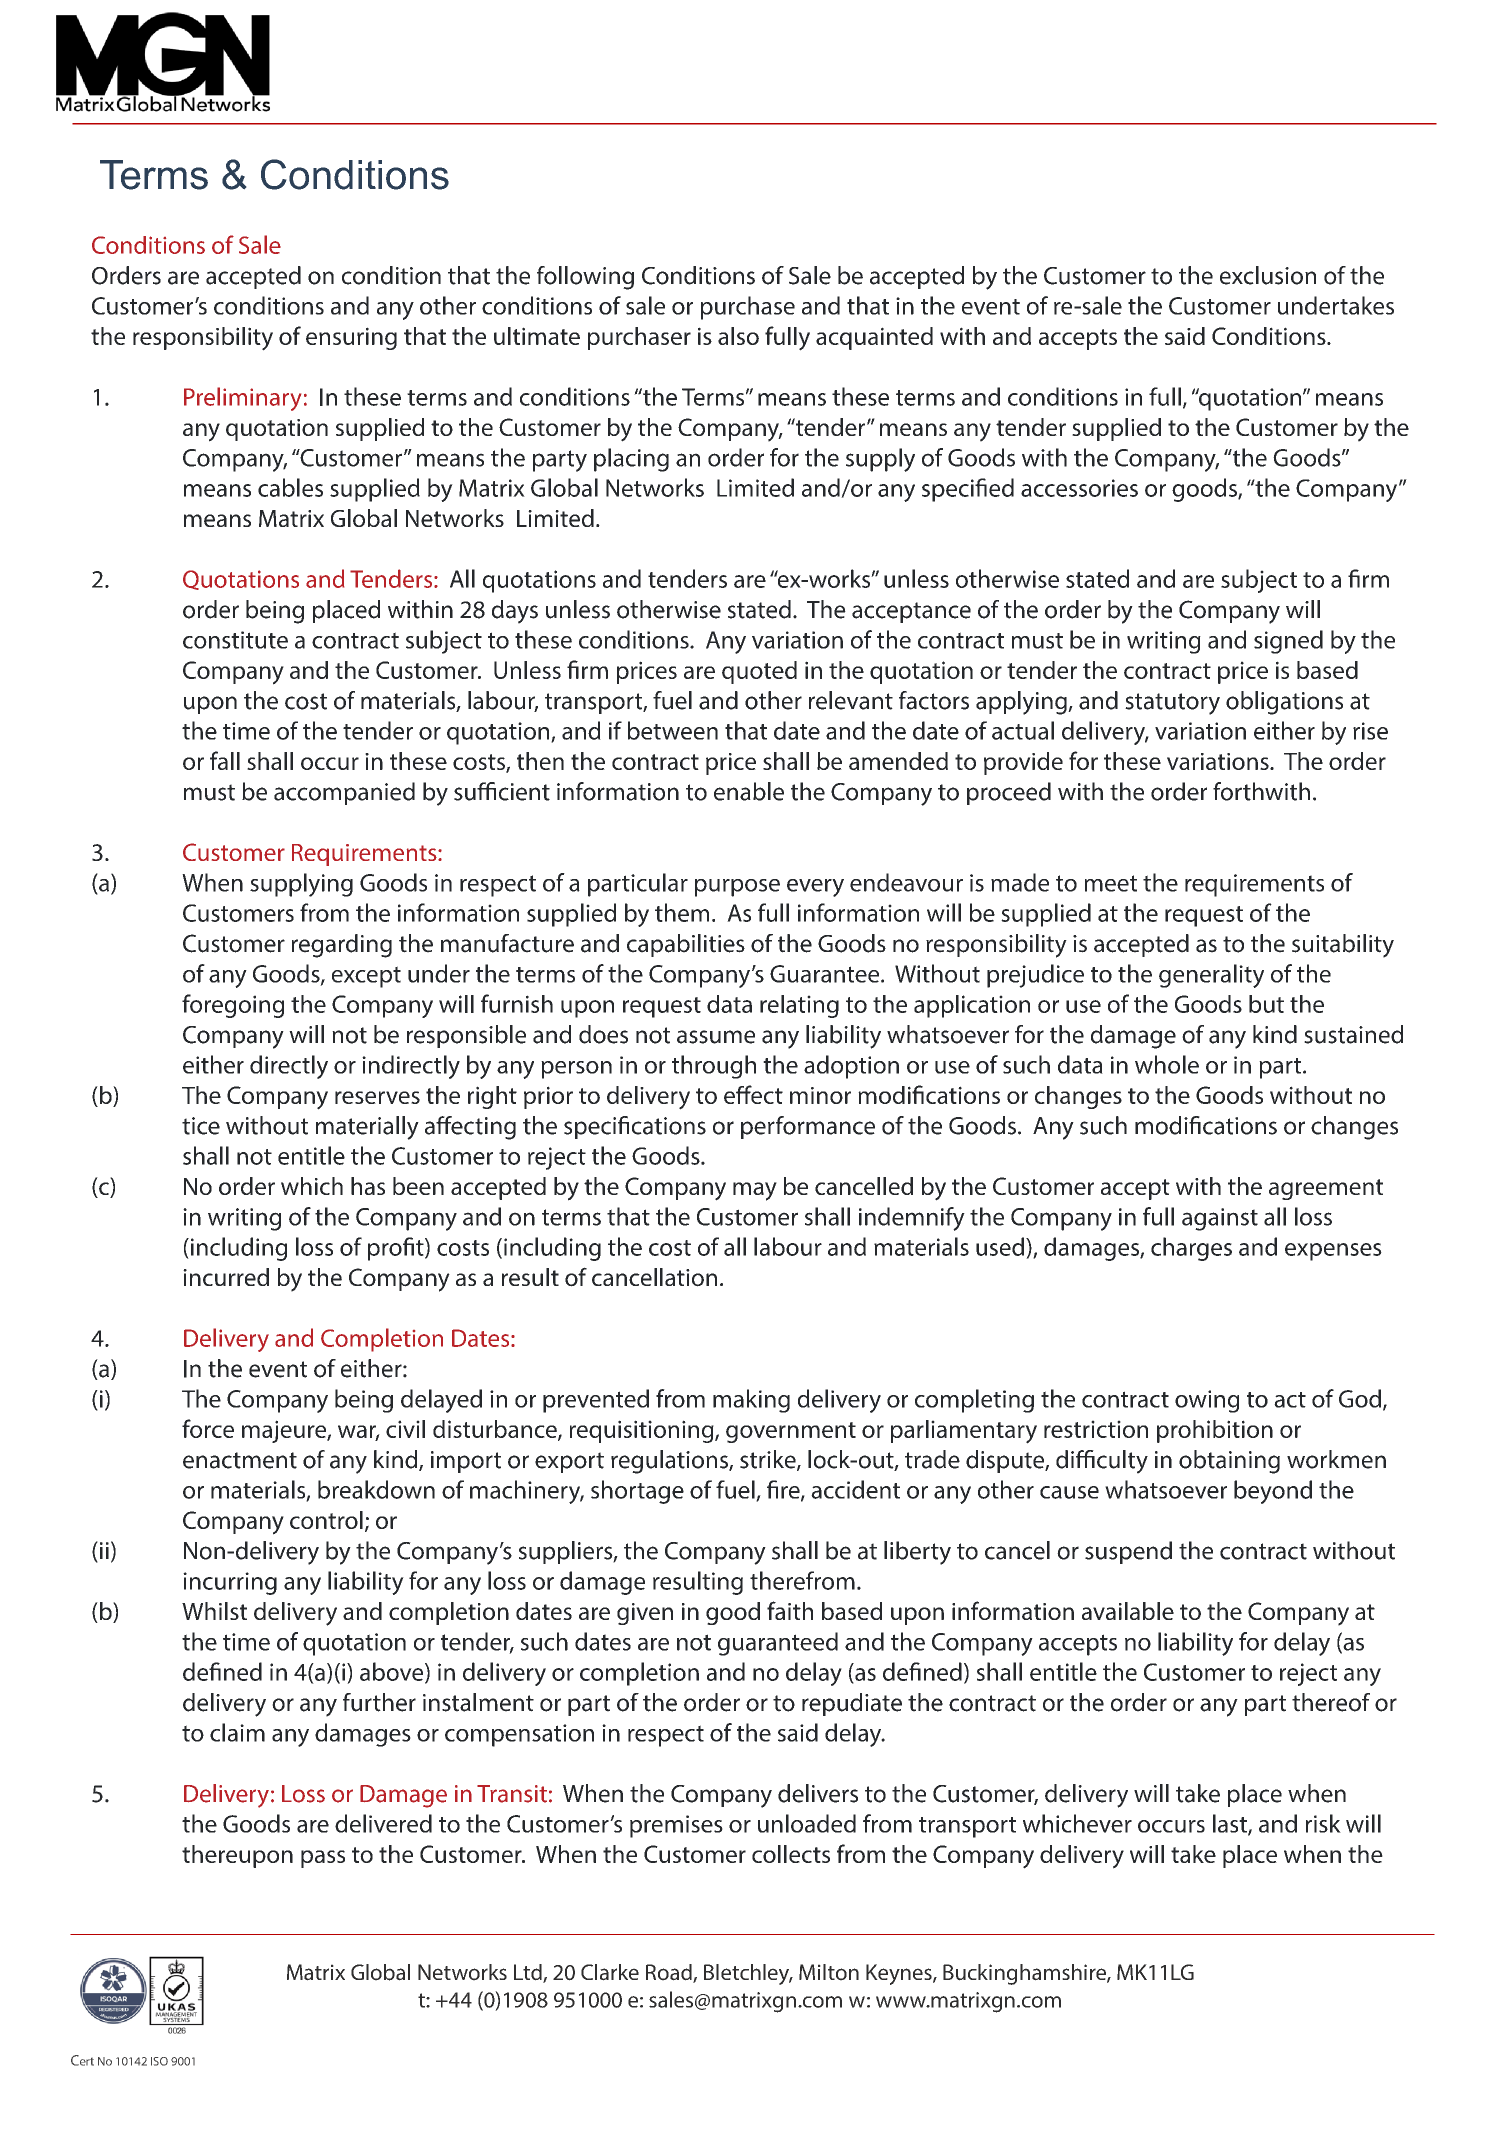  I want to click on ISO, so click(159, 2061).
